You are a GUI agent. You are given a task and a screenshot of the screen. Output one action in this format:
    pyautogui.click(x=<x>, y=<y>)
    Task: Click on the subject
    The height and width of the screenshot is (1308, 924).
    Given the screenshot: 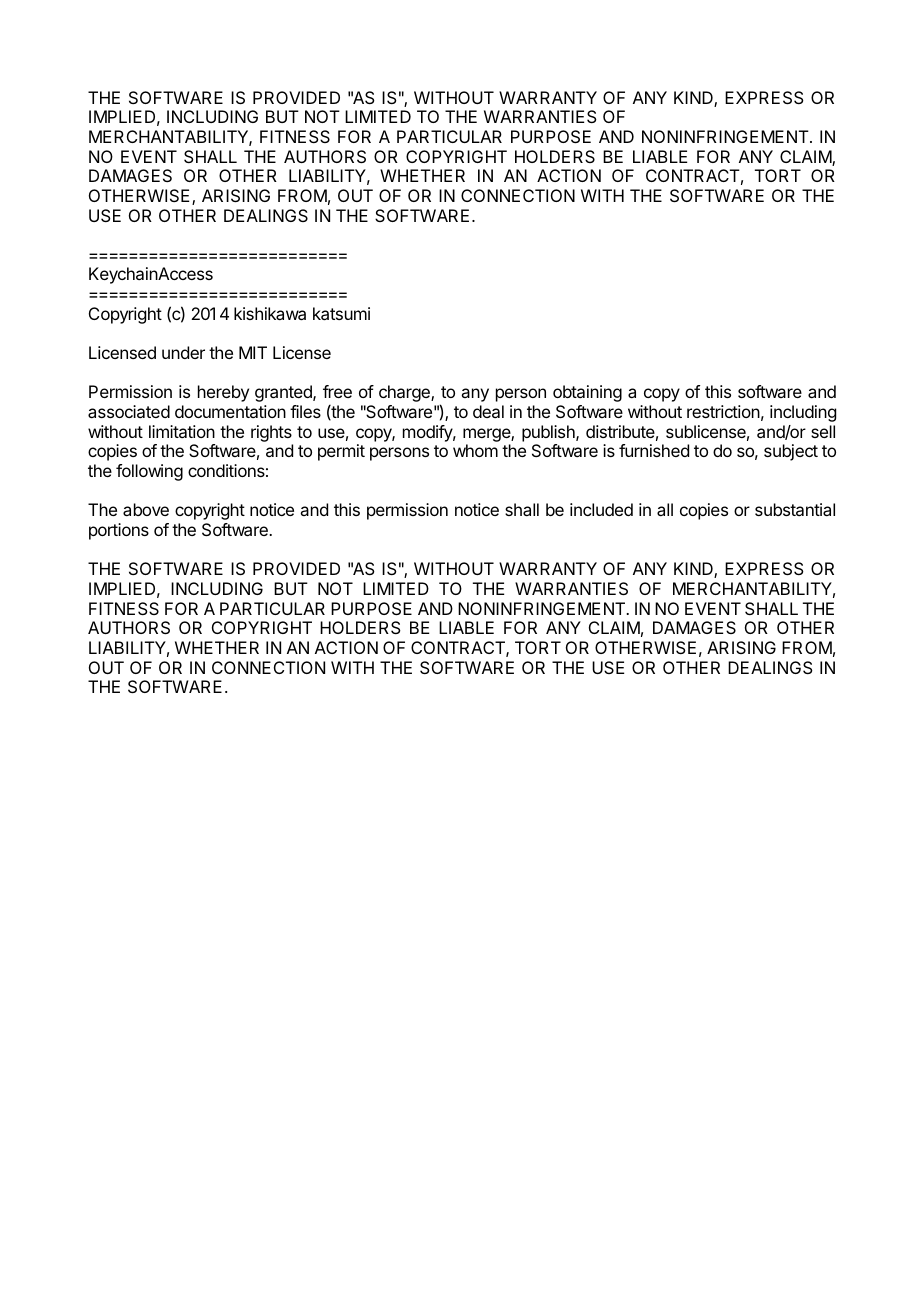 What is the action you would take?
    pyautogui.click(x=791, y=452)
